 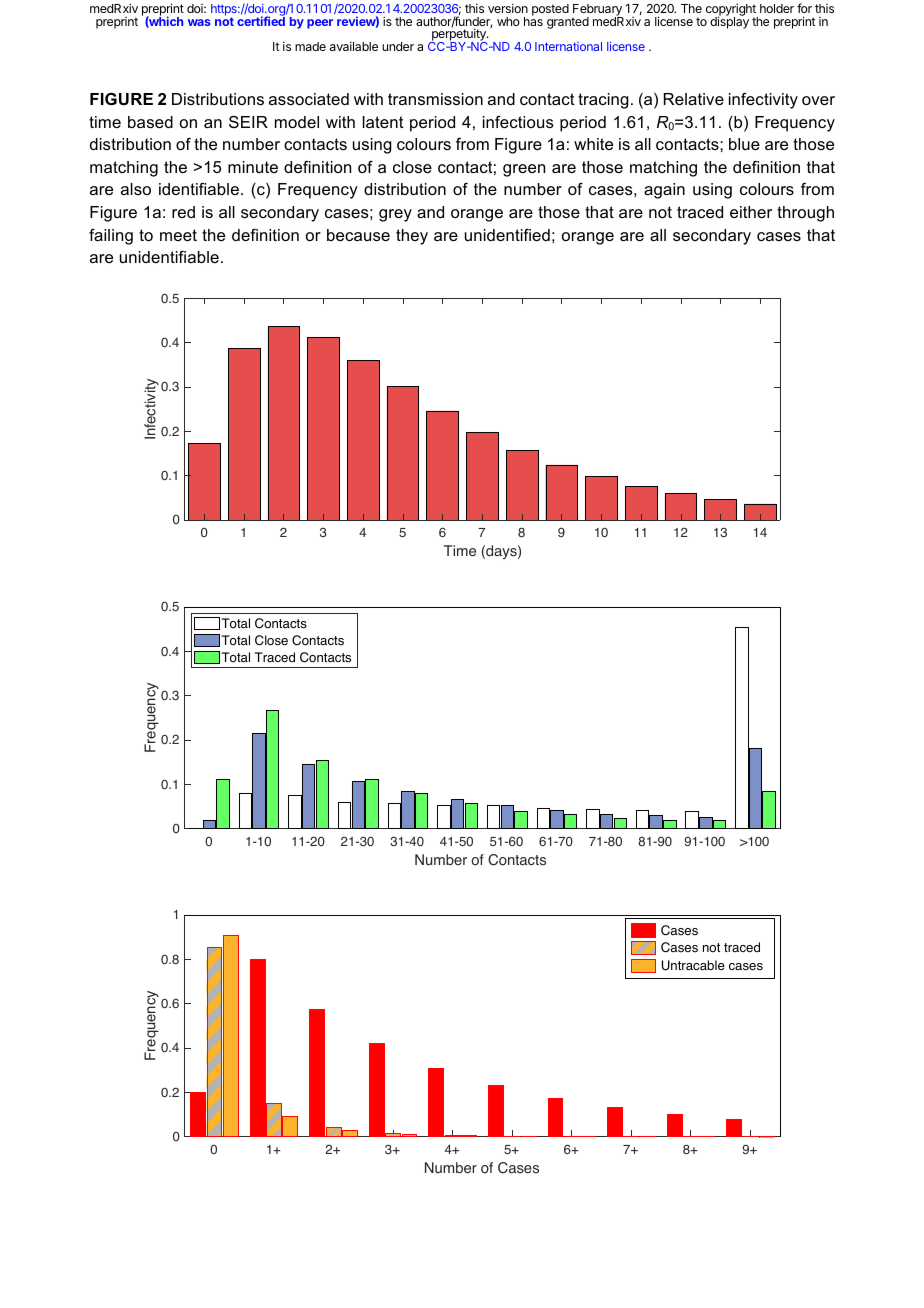 What do you see at coordinates (508, 21) in the screenshot?
I see `who` at bounding box center [508, 21].
